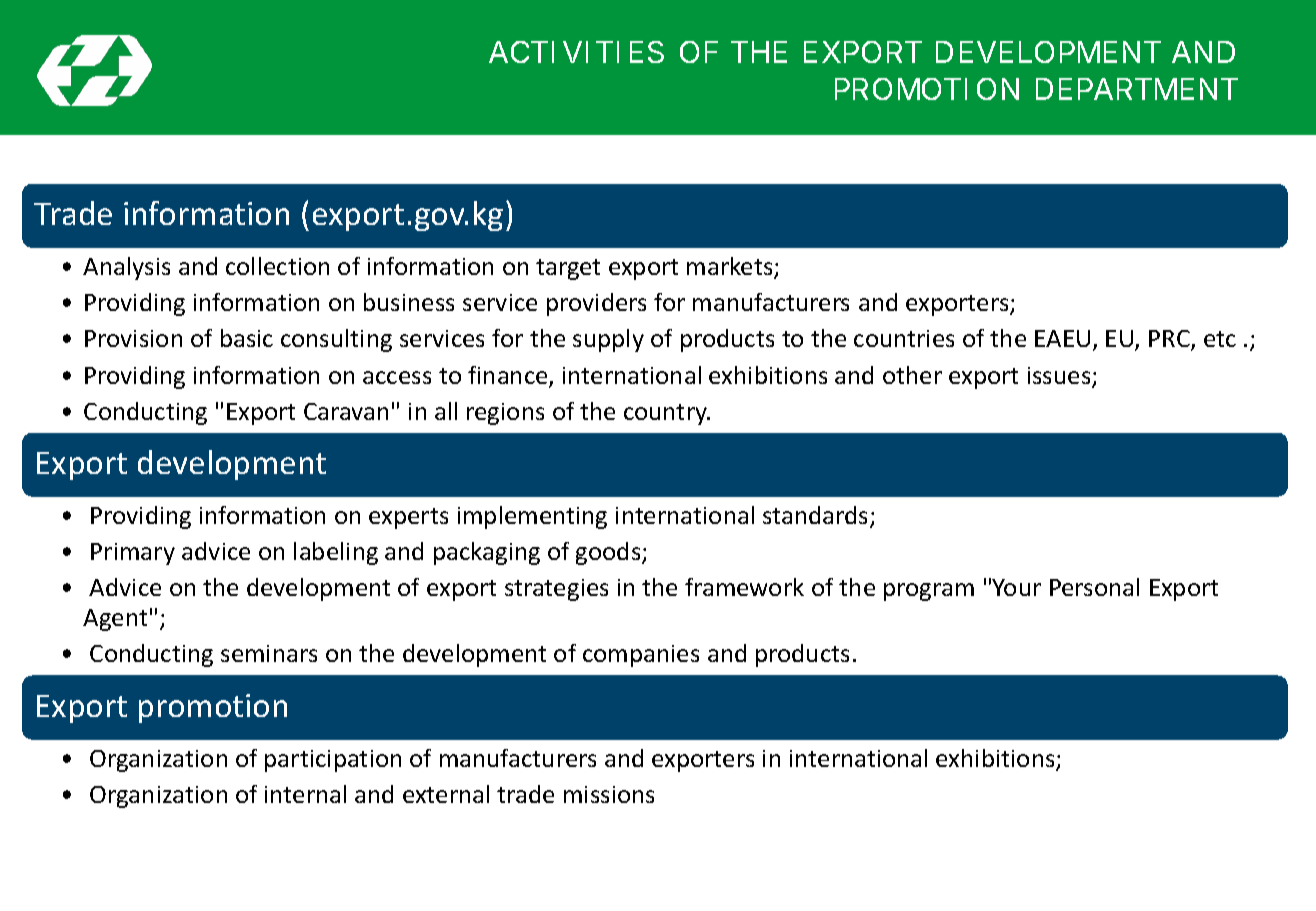 Image resolution: width=1316 pixels, height=911 pixels. Describe the element at coordinates (667, 414) in the image. I see `country` at that location.
